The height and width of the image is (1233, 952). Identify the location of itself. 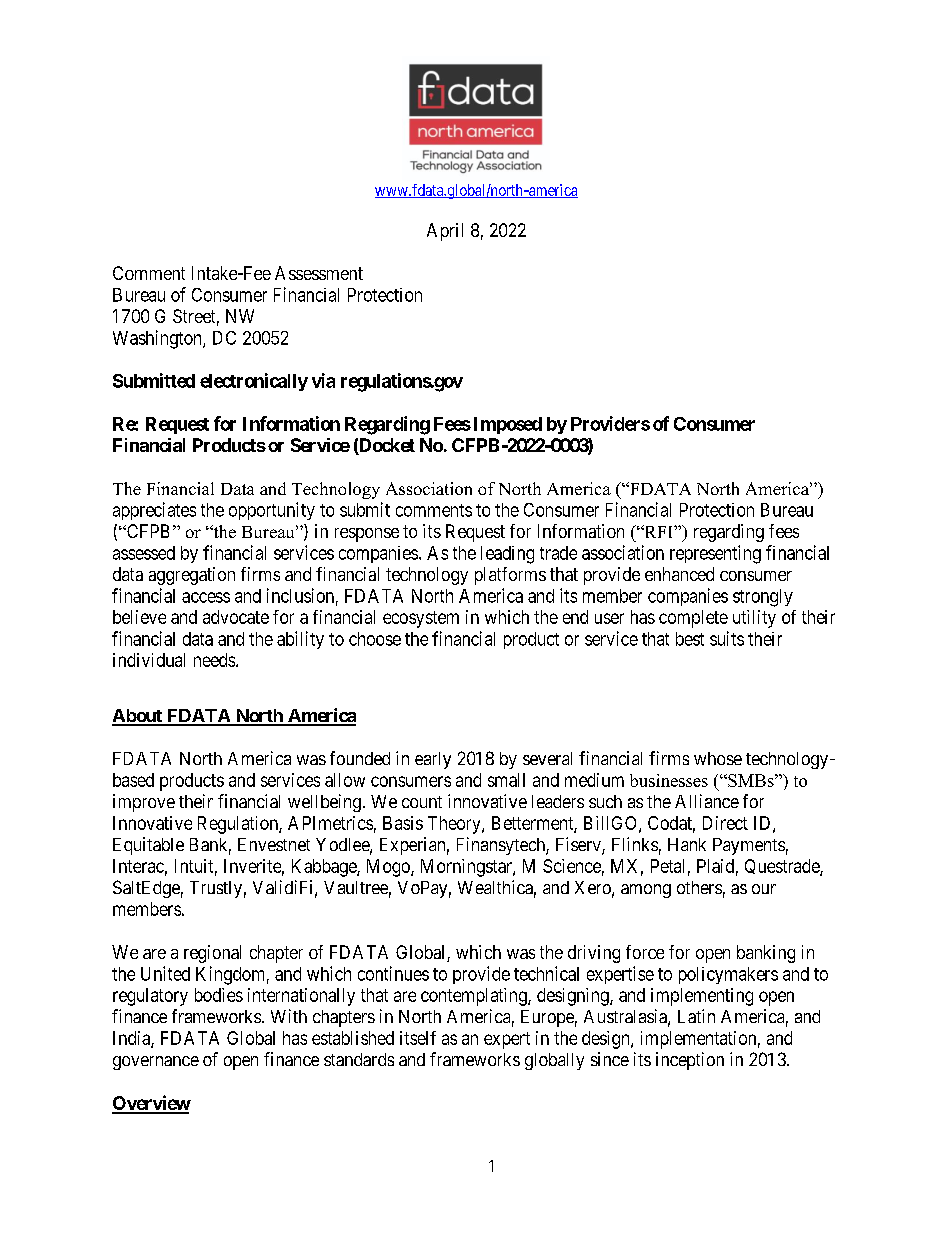
(418, 1038).
